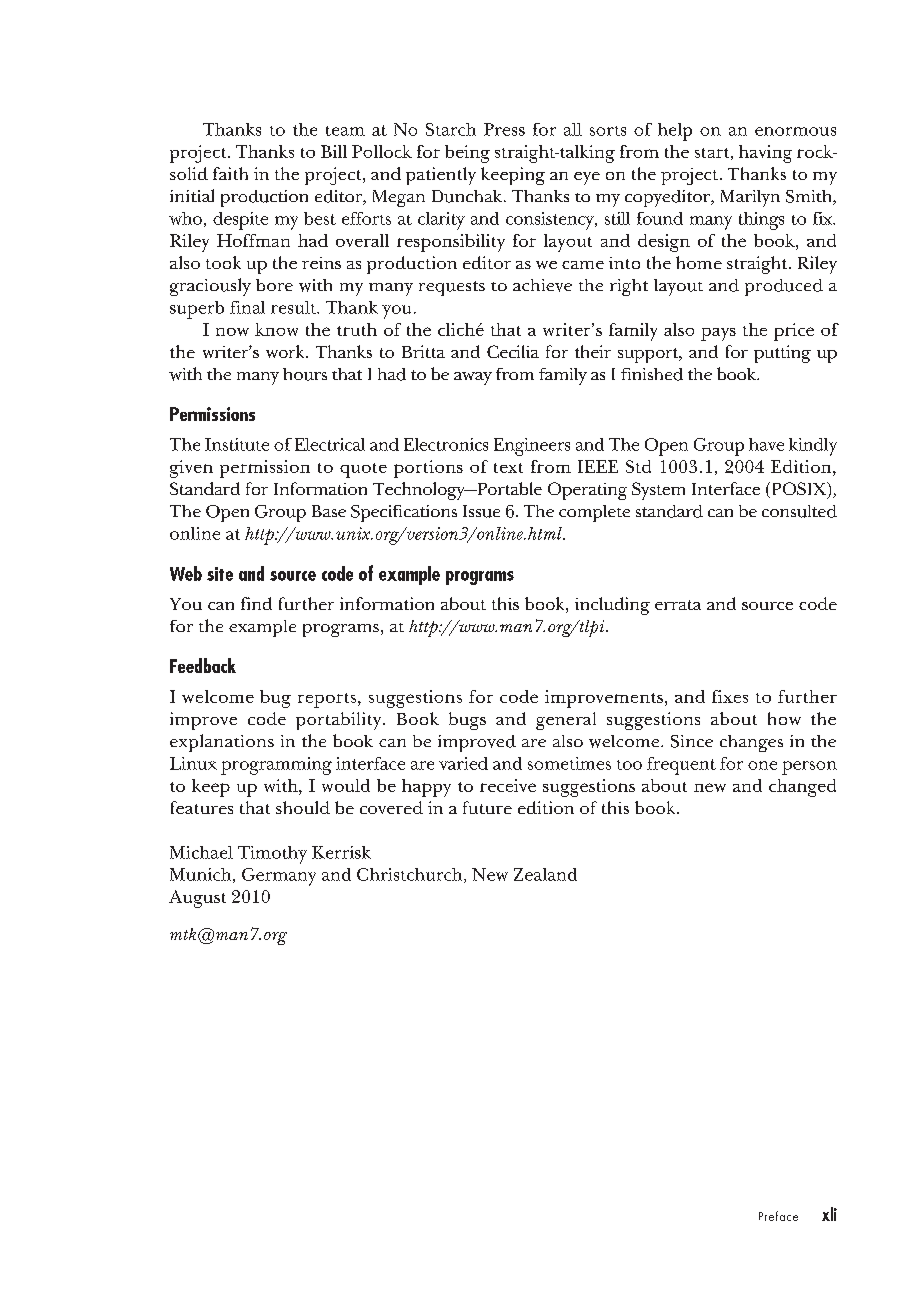  Describe the element at coordinates (237, 444) in the screenshot. I see `Institute` at that location.
